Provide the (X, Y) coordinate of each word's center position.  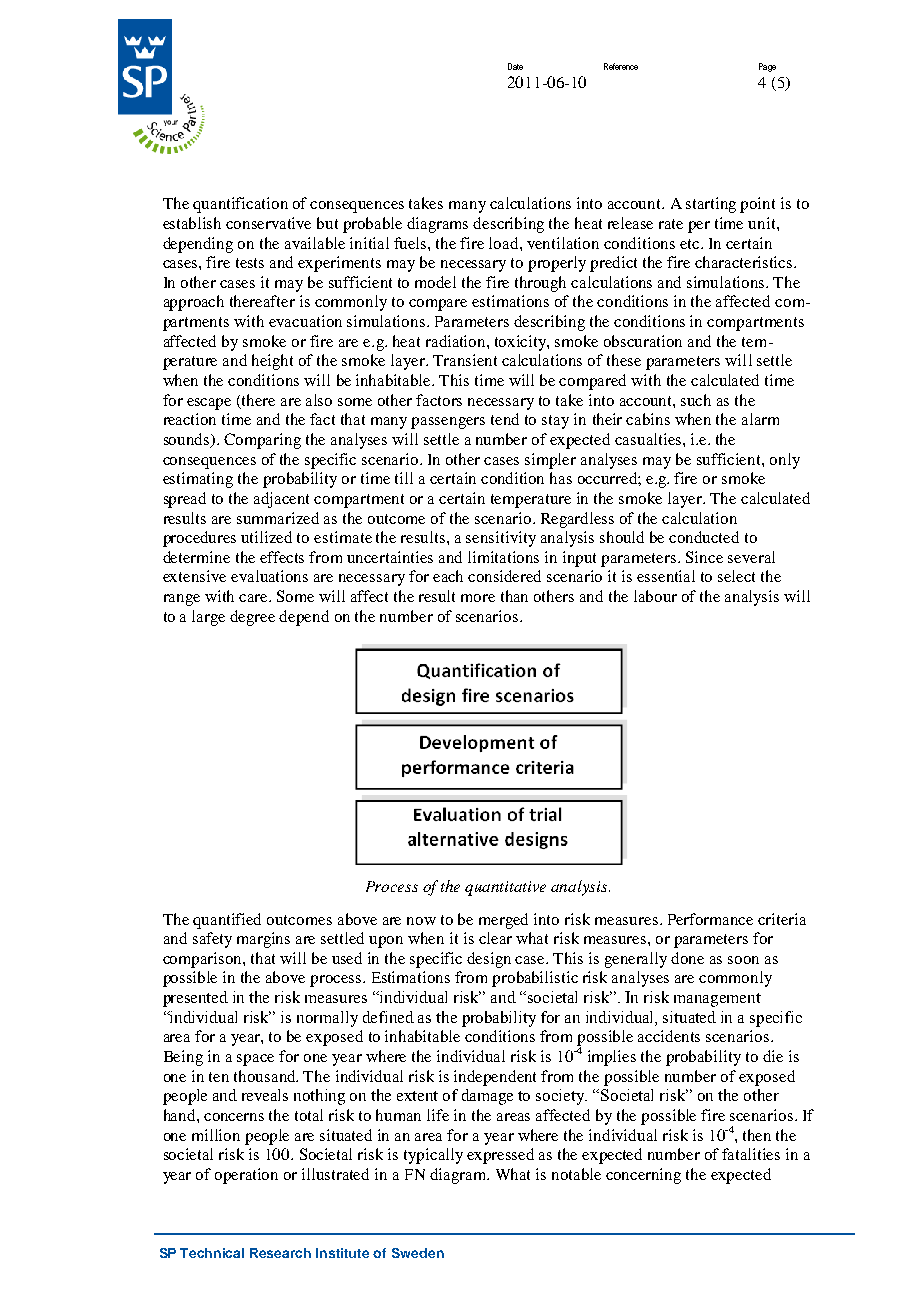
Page (767, 67)
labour (655, 596)
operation (246, 1176)
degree (252, 618)
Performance (710, 919)
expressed (500, 1156)
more (478, 598)
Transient (465, 360)
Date (515, 66)
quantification (240, 205)
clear (495, 938)
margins (263, 940)
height (272, 362)
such (696, 400)
